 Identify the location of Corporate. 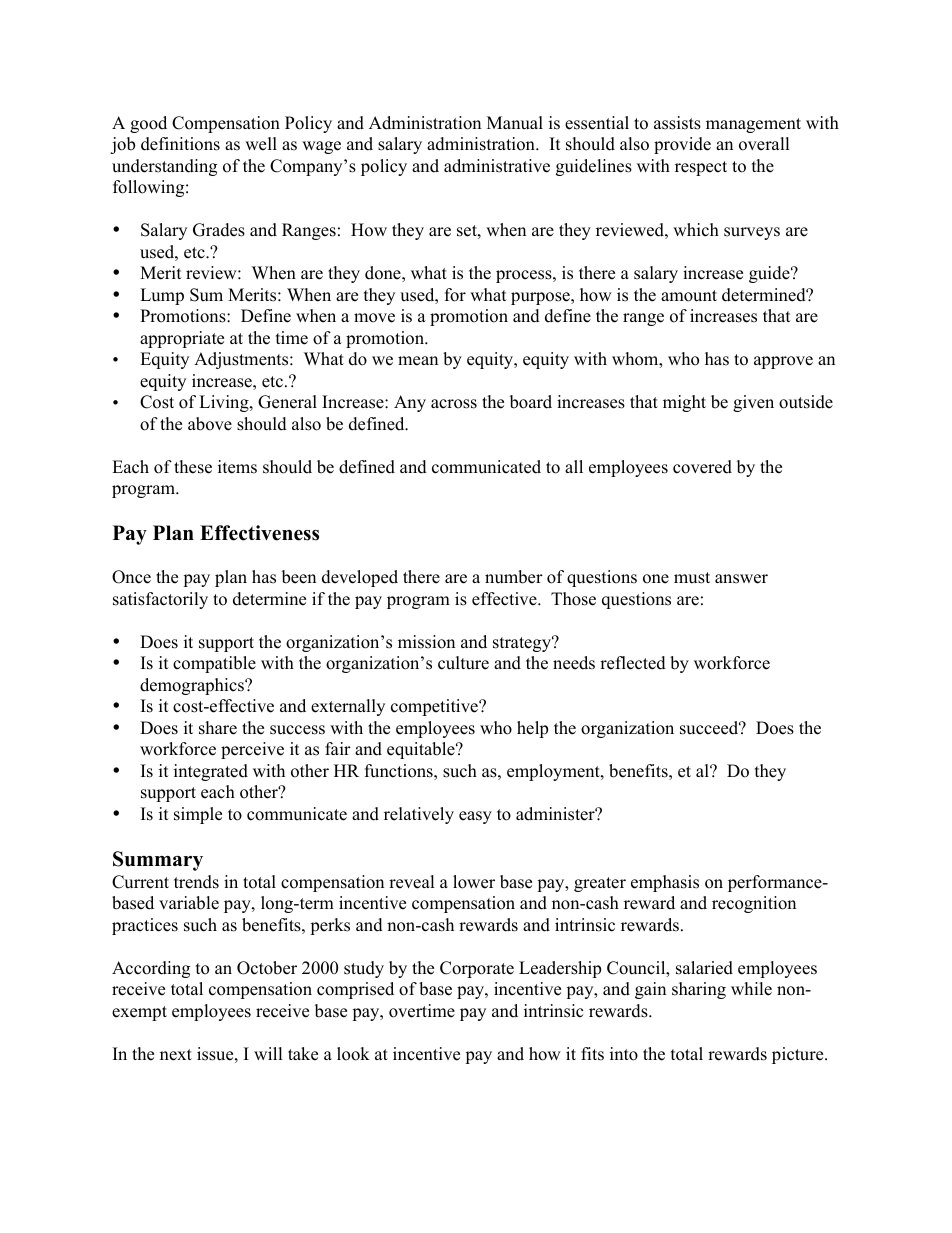
(477, 969).
